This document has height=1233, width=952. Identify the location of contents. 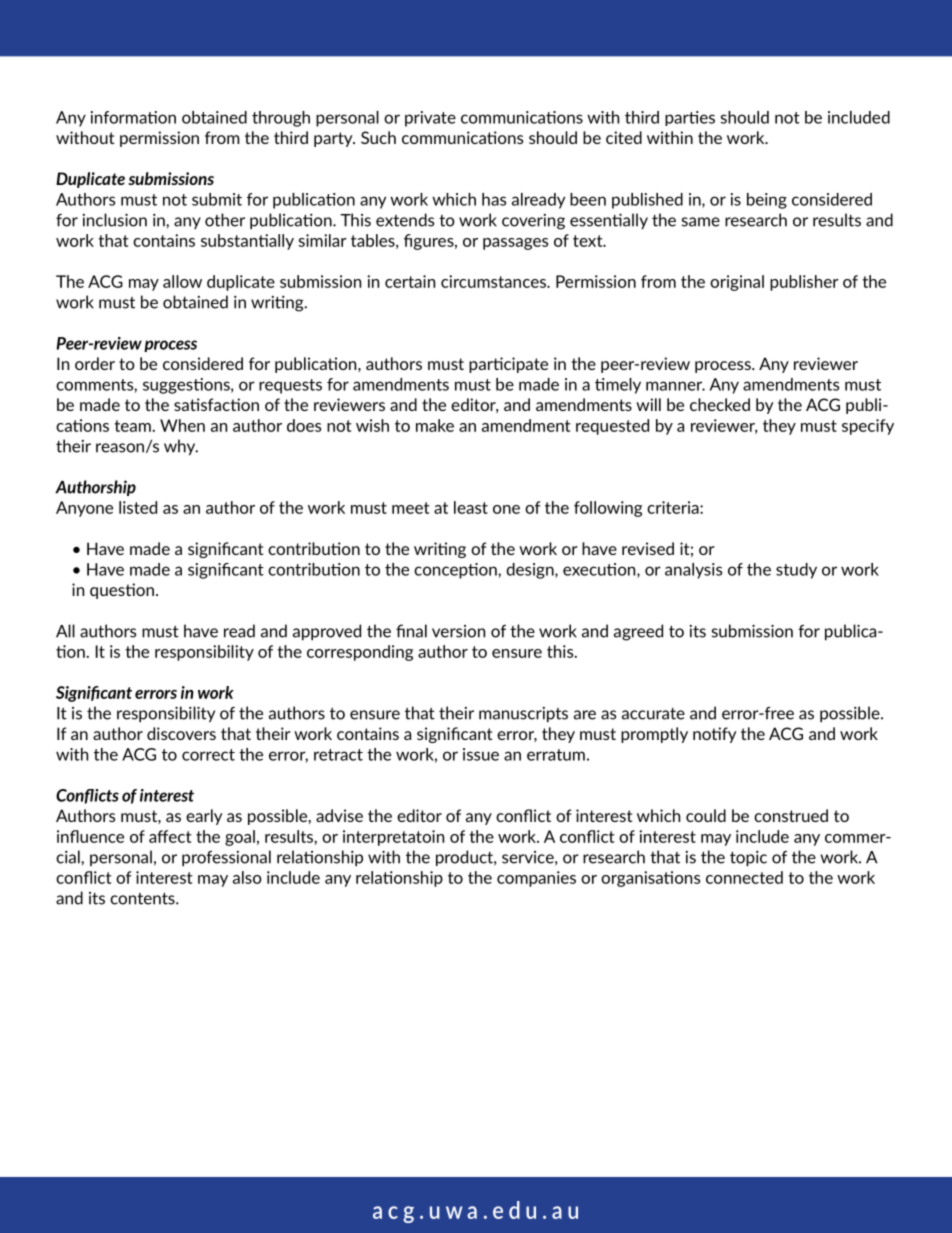
(143, 898).
